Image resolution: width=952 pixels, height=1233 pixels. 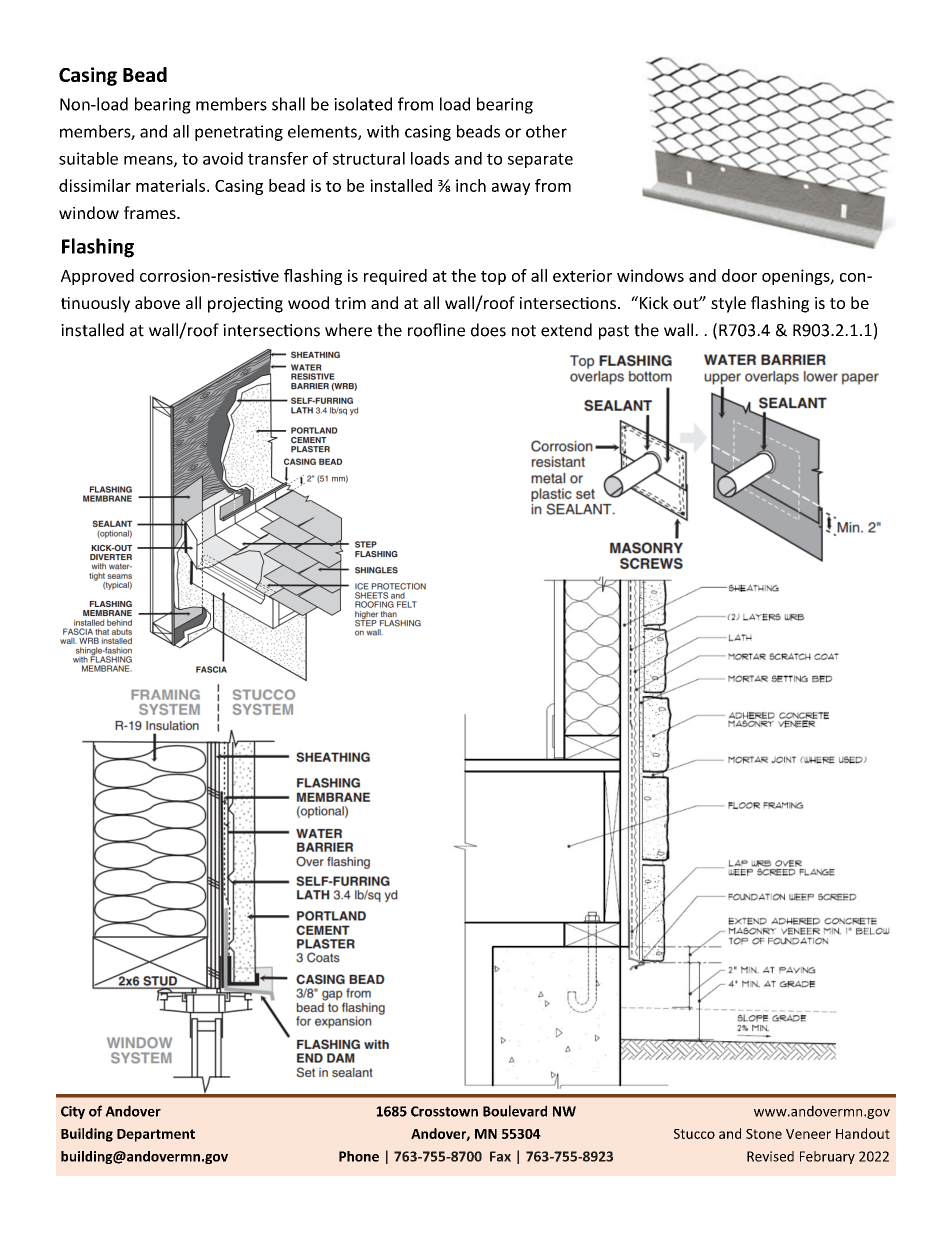 What do you see at coordinates (808, 1134) in the screenshot?
I see `Veneer` at bounding box center [808, 1134].
